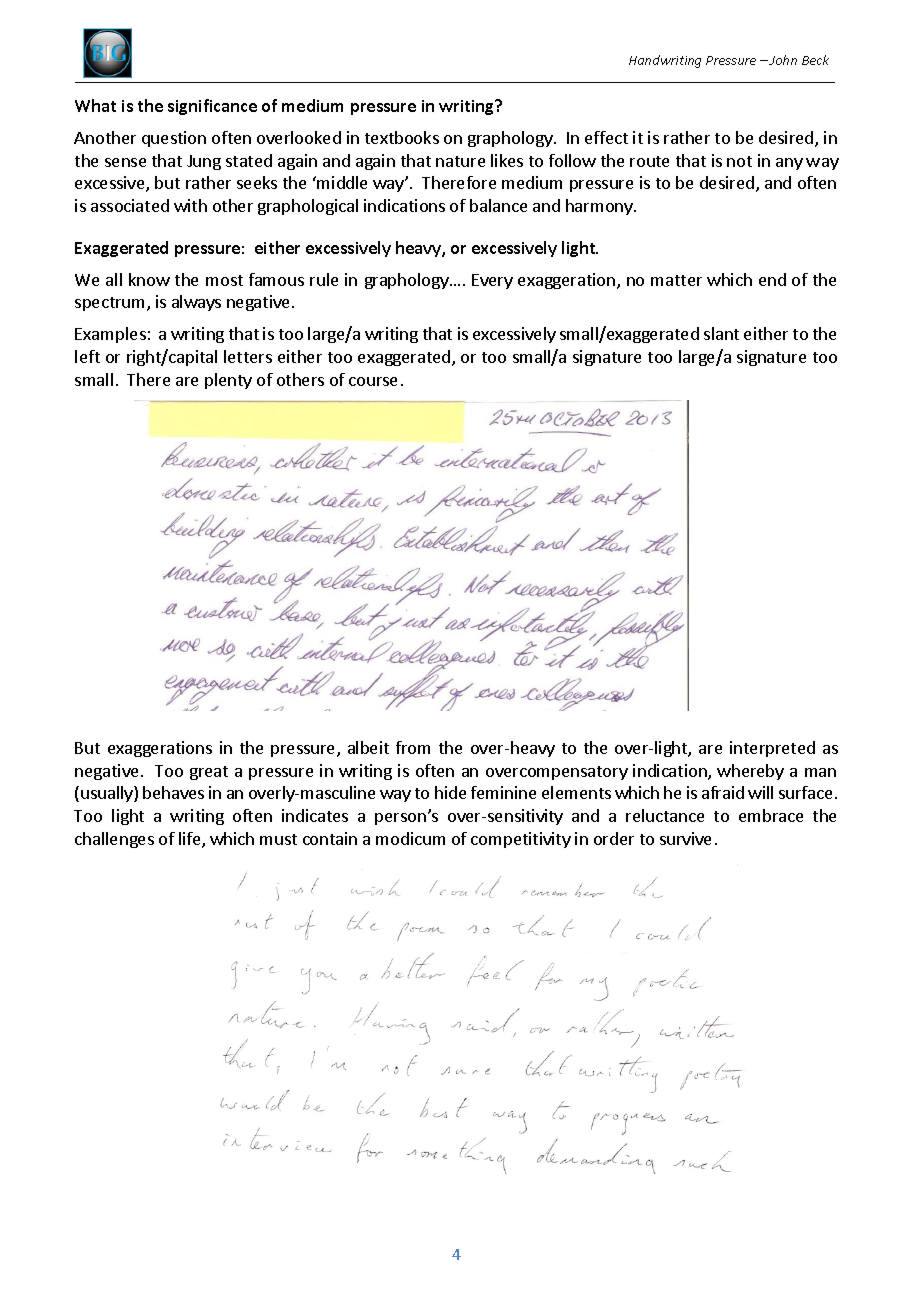 The width and height of the page is (924, 1307). Describe the element at coordinates (721, 333) in the page. I see `slant` at that location.
